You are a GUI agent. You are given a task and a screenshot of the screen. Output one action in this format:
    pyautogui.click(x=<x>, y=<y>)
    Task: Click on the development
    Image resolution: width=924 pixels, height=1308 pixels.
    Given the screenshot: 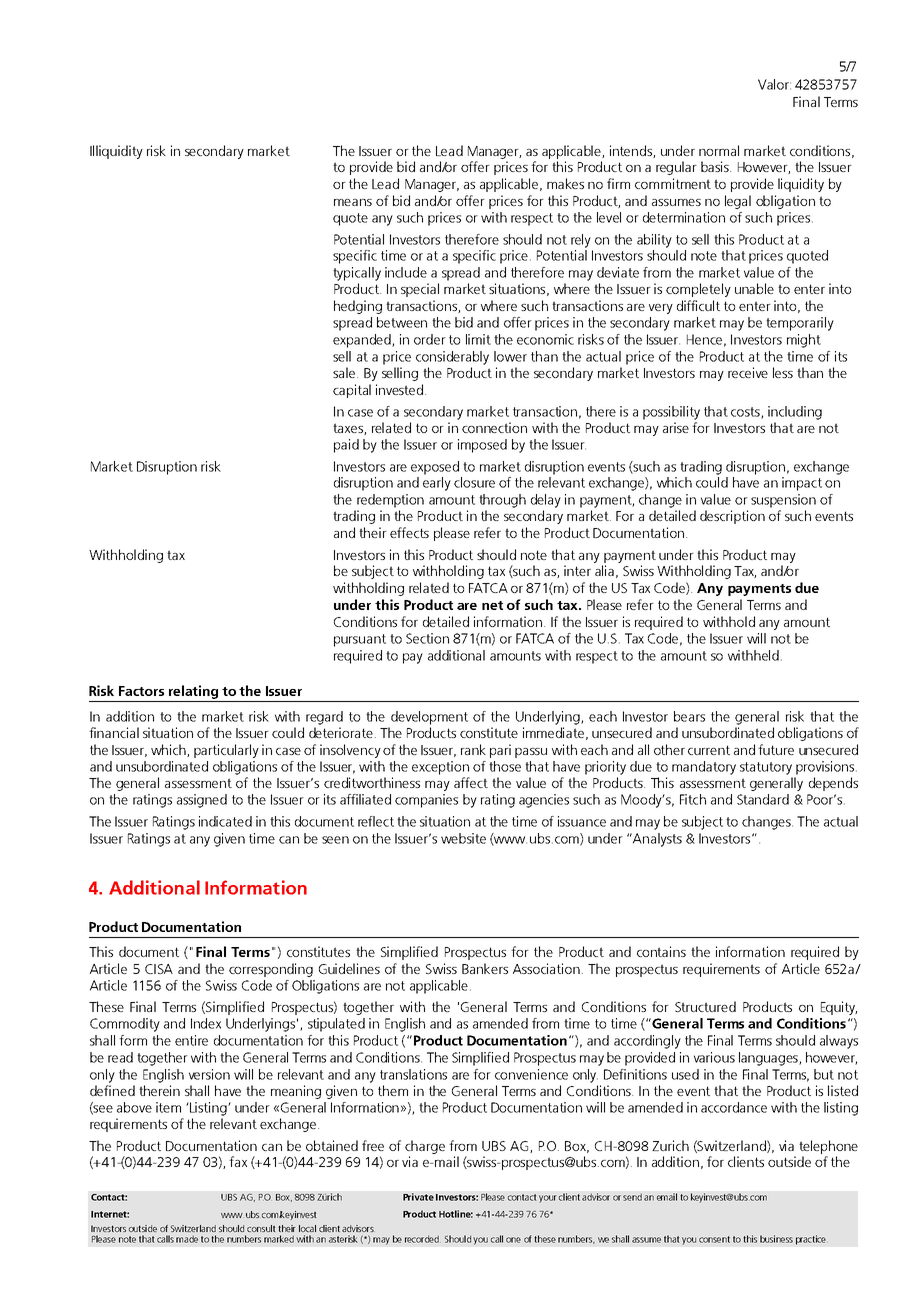 What is the action you would take?
    pyautogui.click(x=429, y=718)
